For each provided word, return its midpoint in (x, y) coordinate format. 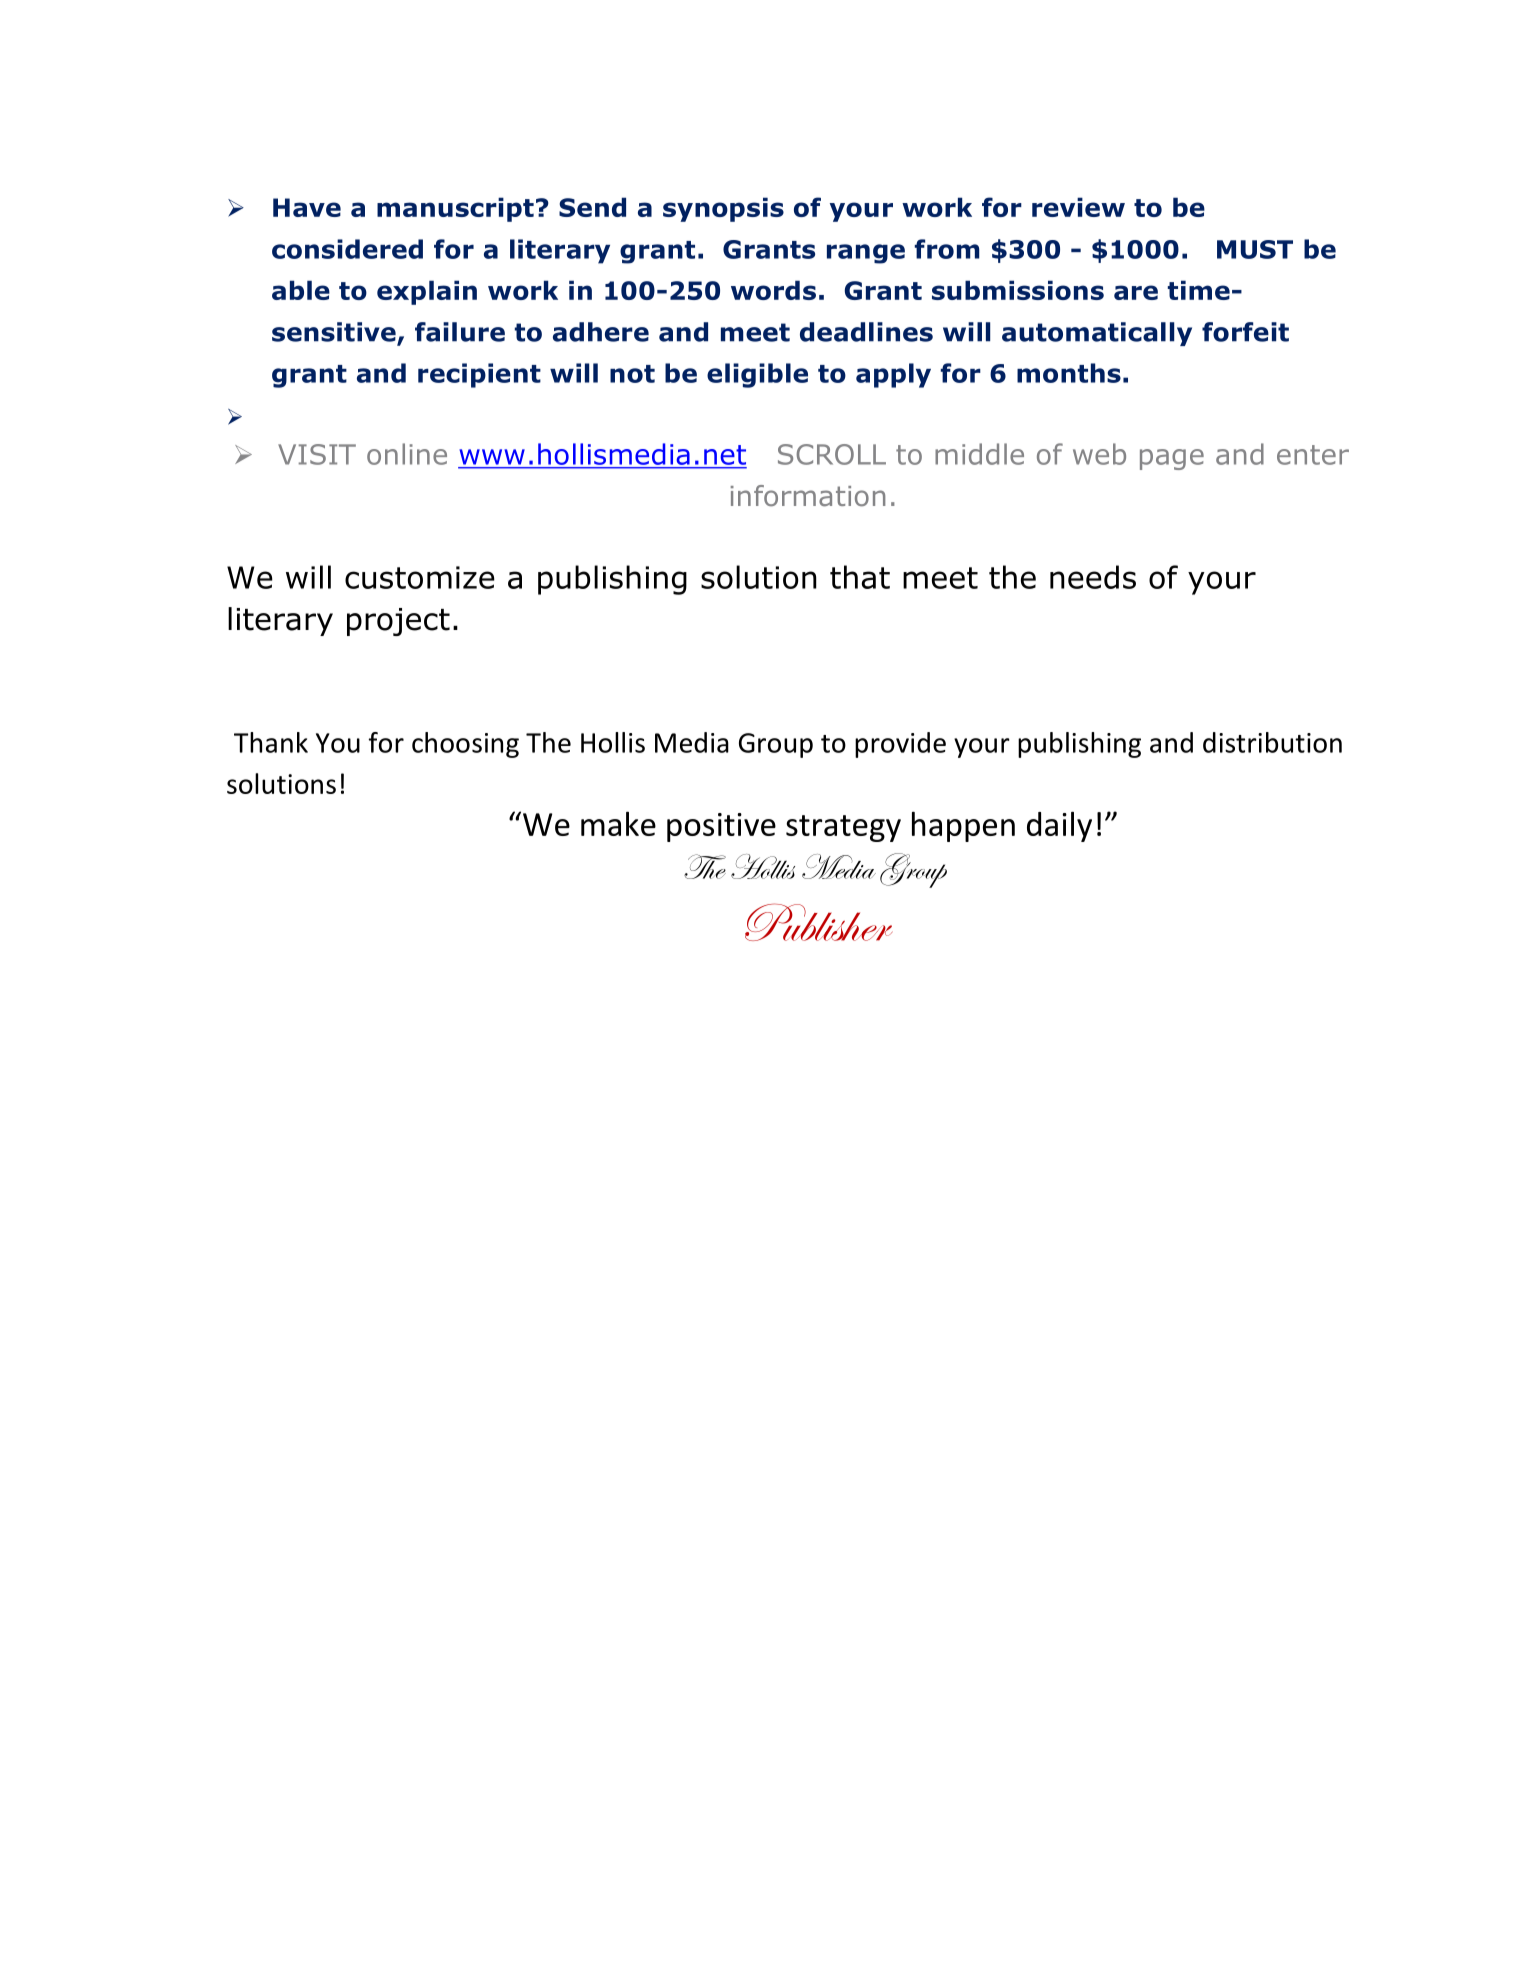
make (618, 823)
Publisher (818, 922)
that (860, 577)
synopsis (723, 209)
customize (420, 577)
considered (347, 249)
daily (1059, 826)
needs (1093, 577)
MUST (1255, 249)
